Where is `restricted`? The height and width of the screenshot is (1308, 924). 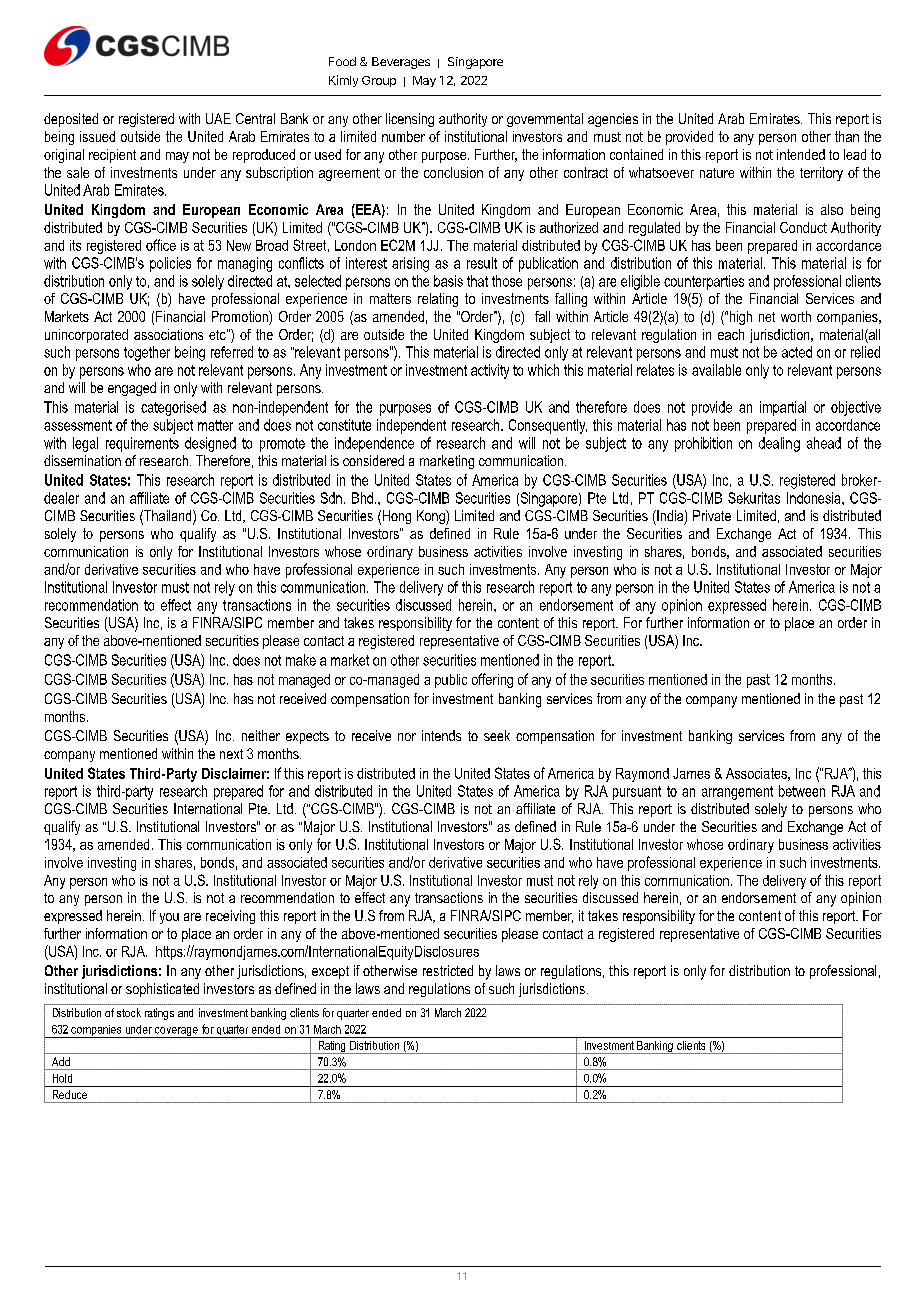
restricted is located at coordinates (448, 970).
